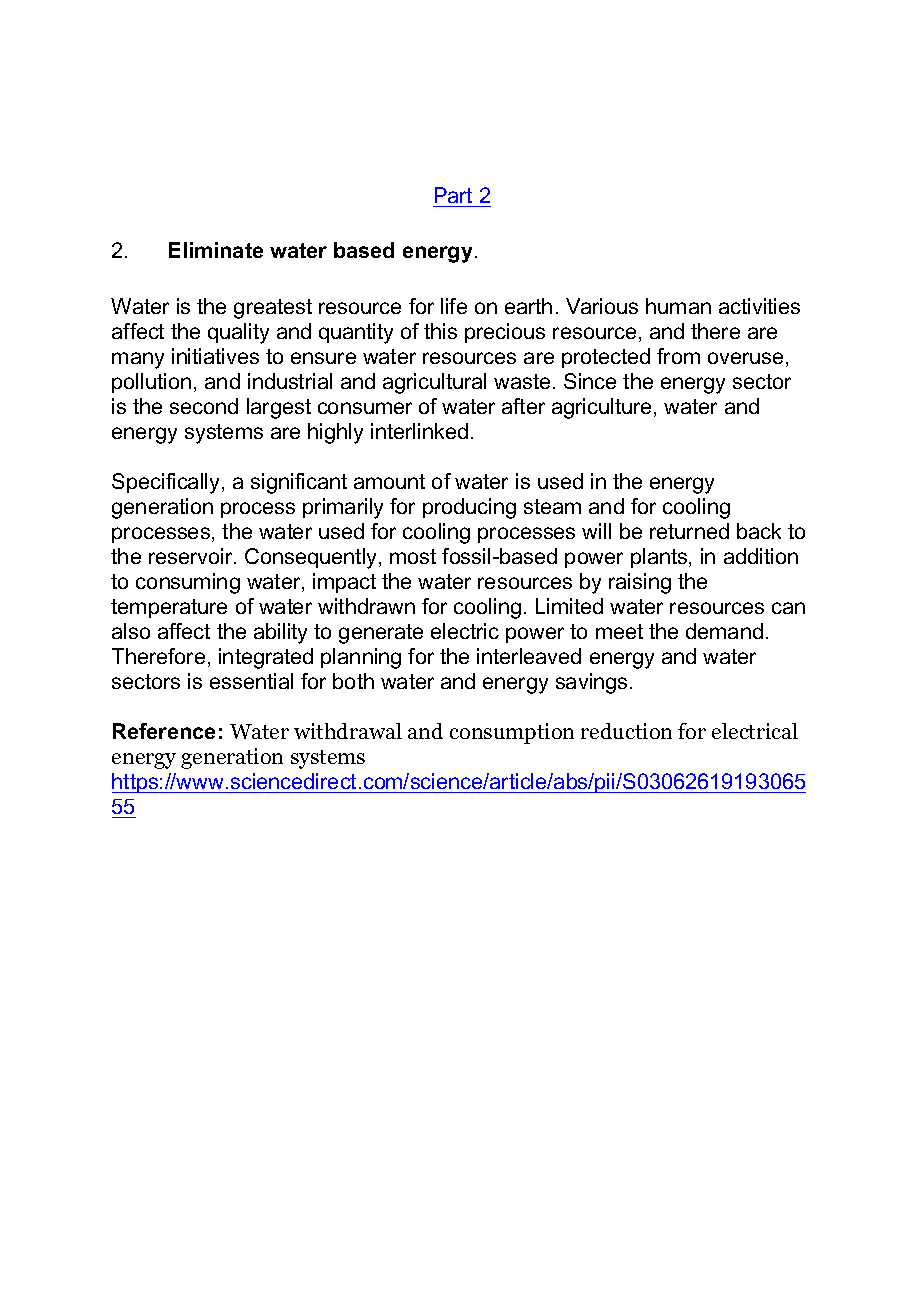  Describe the element at coordinates (678, 356) in the image. I see `from` at that location.
